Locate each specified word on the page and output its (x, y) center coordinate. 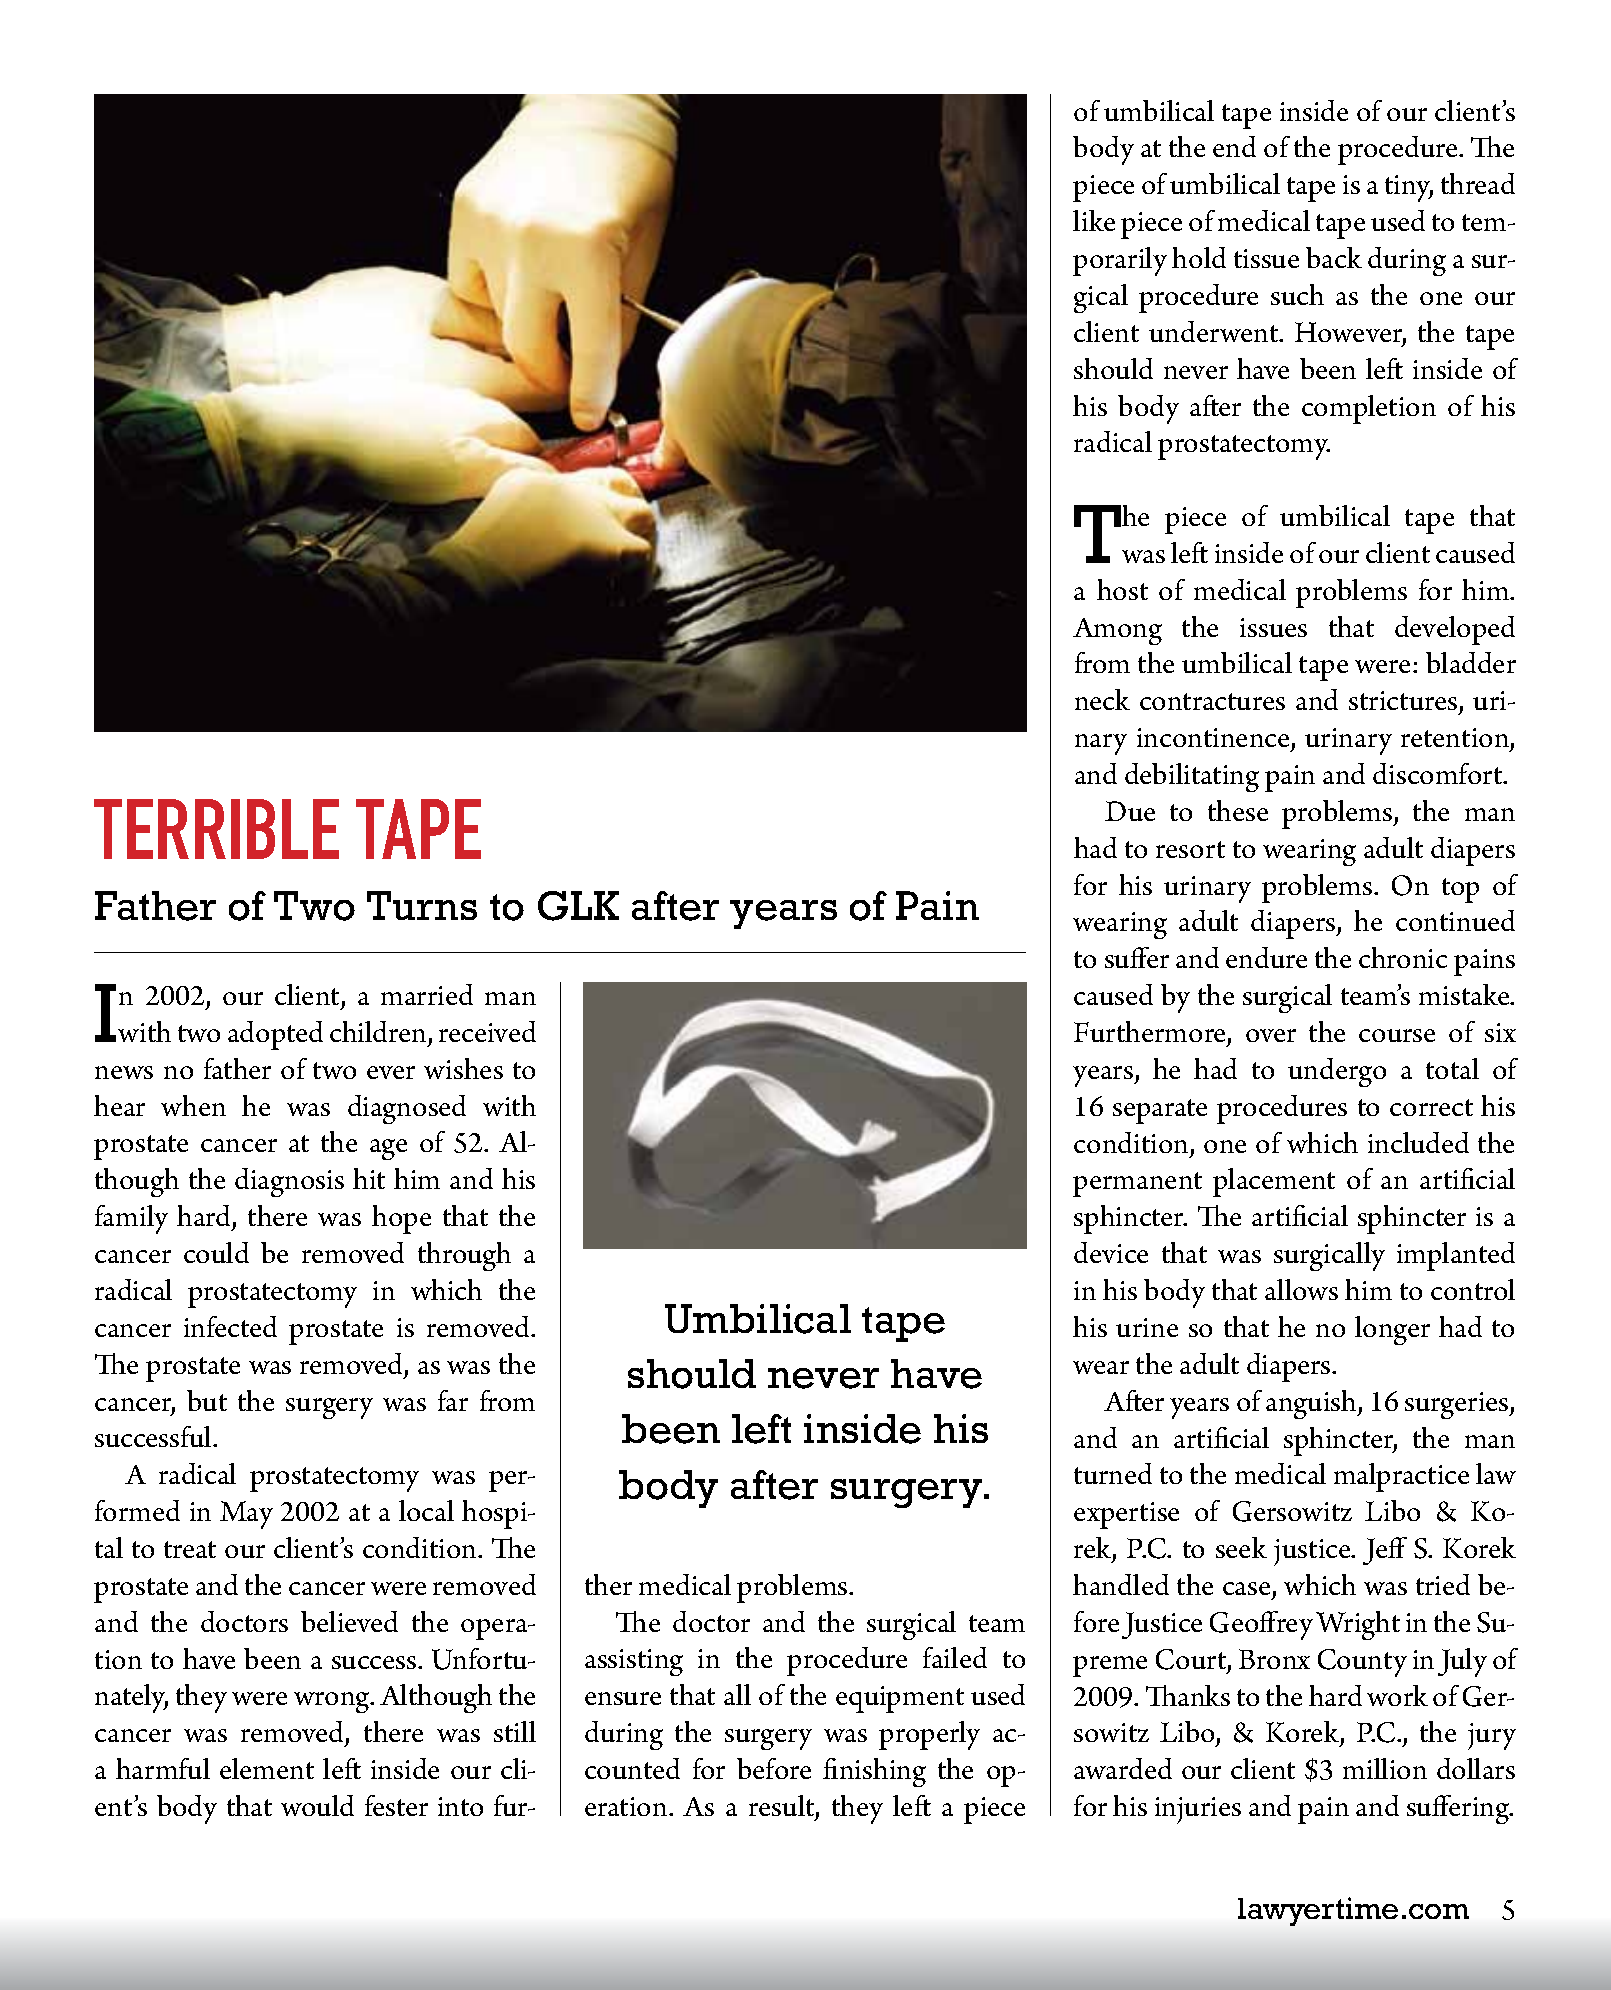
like (1094, 220)
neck (1102, 699)
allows (1301, 1289)
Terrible (216, 829)
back (1334, 257)
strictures (1404, 702)
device (1111, 1252)
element (267, 1768)
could (216, 1252)
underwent (1215, 331)
